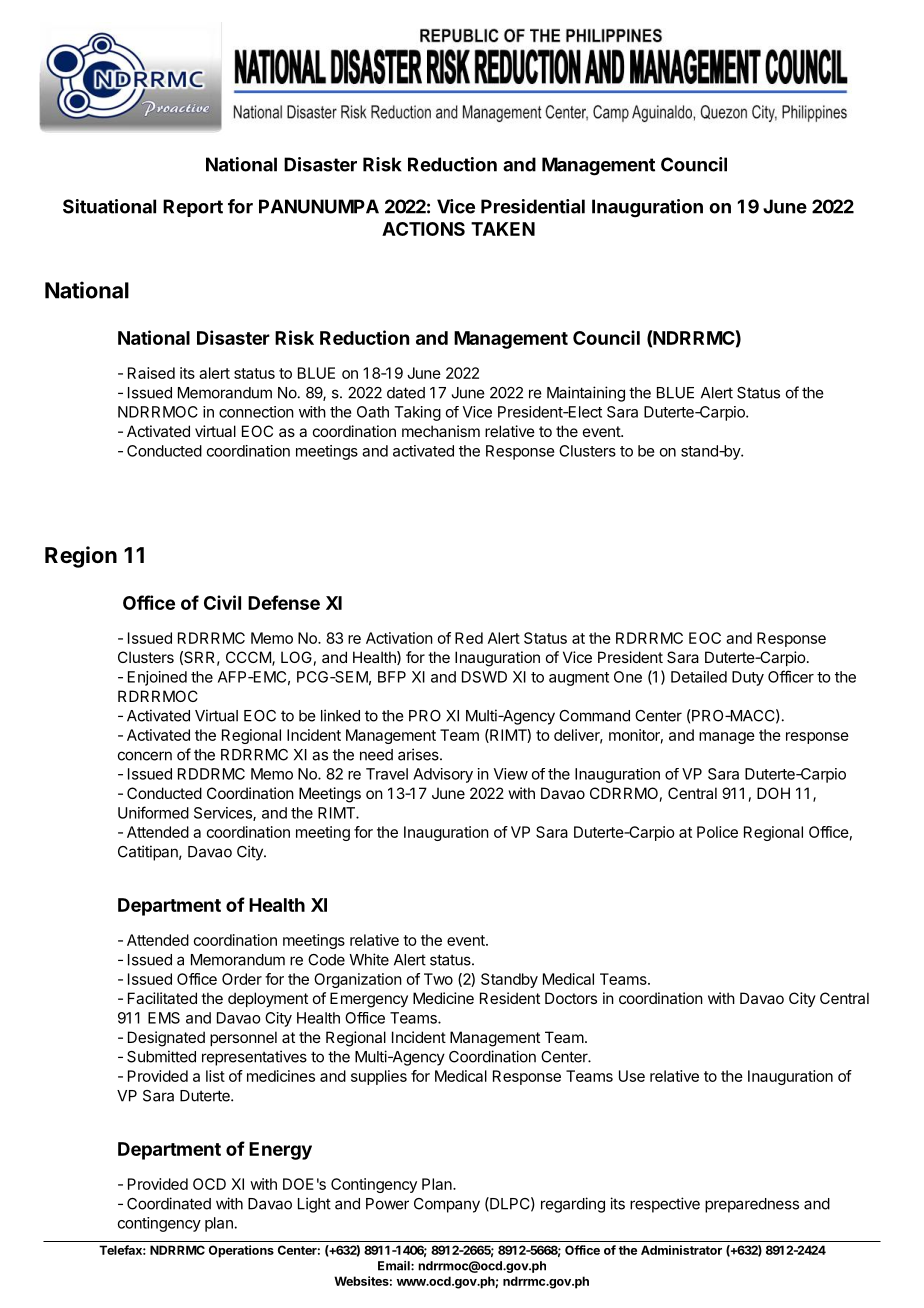 The image size is (924, 1308). What do you see at coordinates (447, 1205) in the screenshot?
I see `Company` at bounding box center [447, 1205].
